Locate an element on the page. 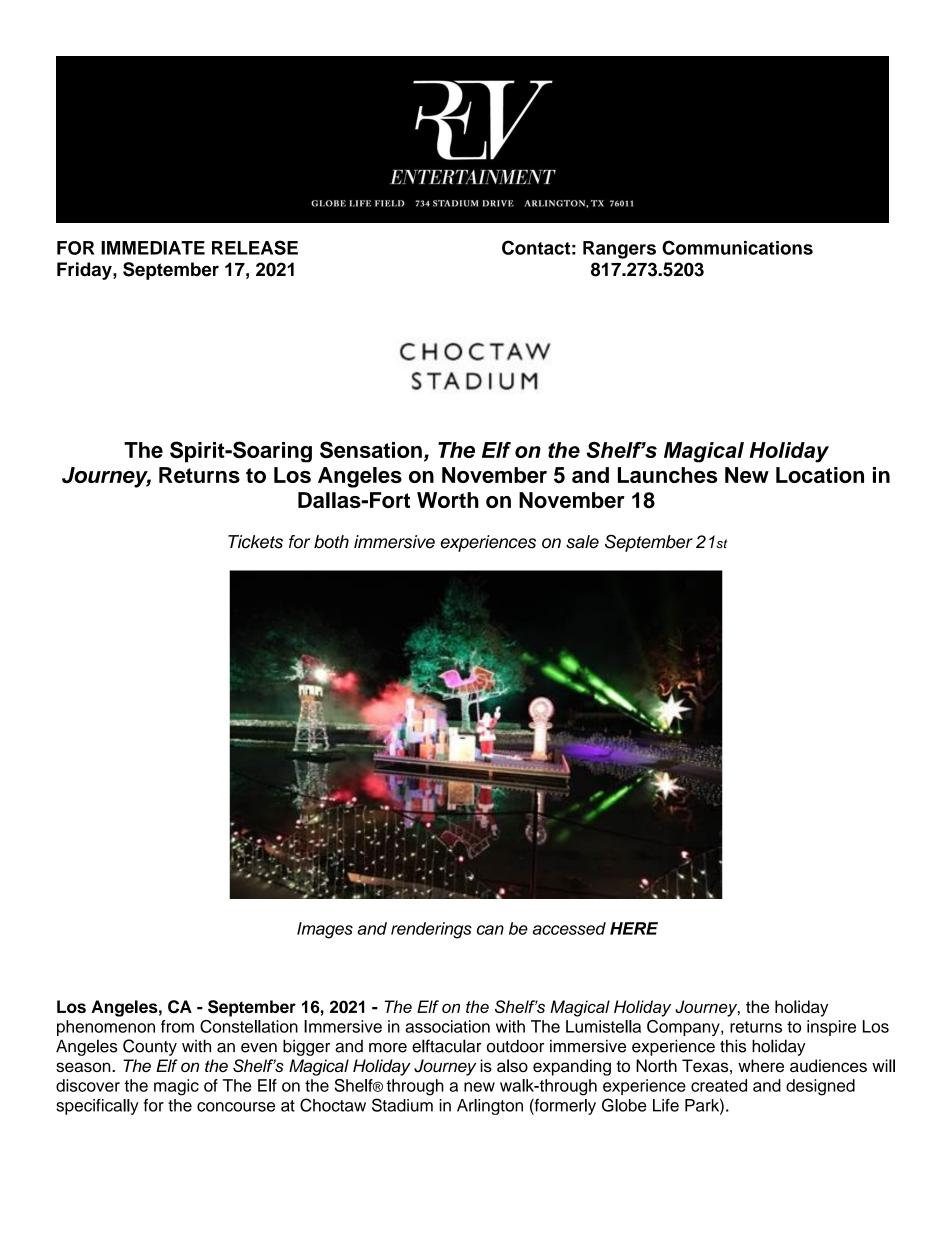 The width and height of the document is (952, 1233). designed is located at coordinates (820, 1087).
